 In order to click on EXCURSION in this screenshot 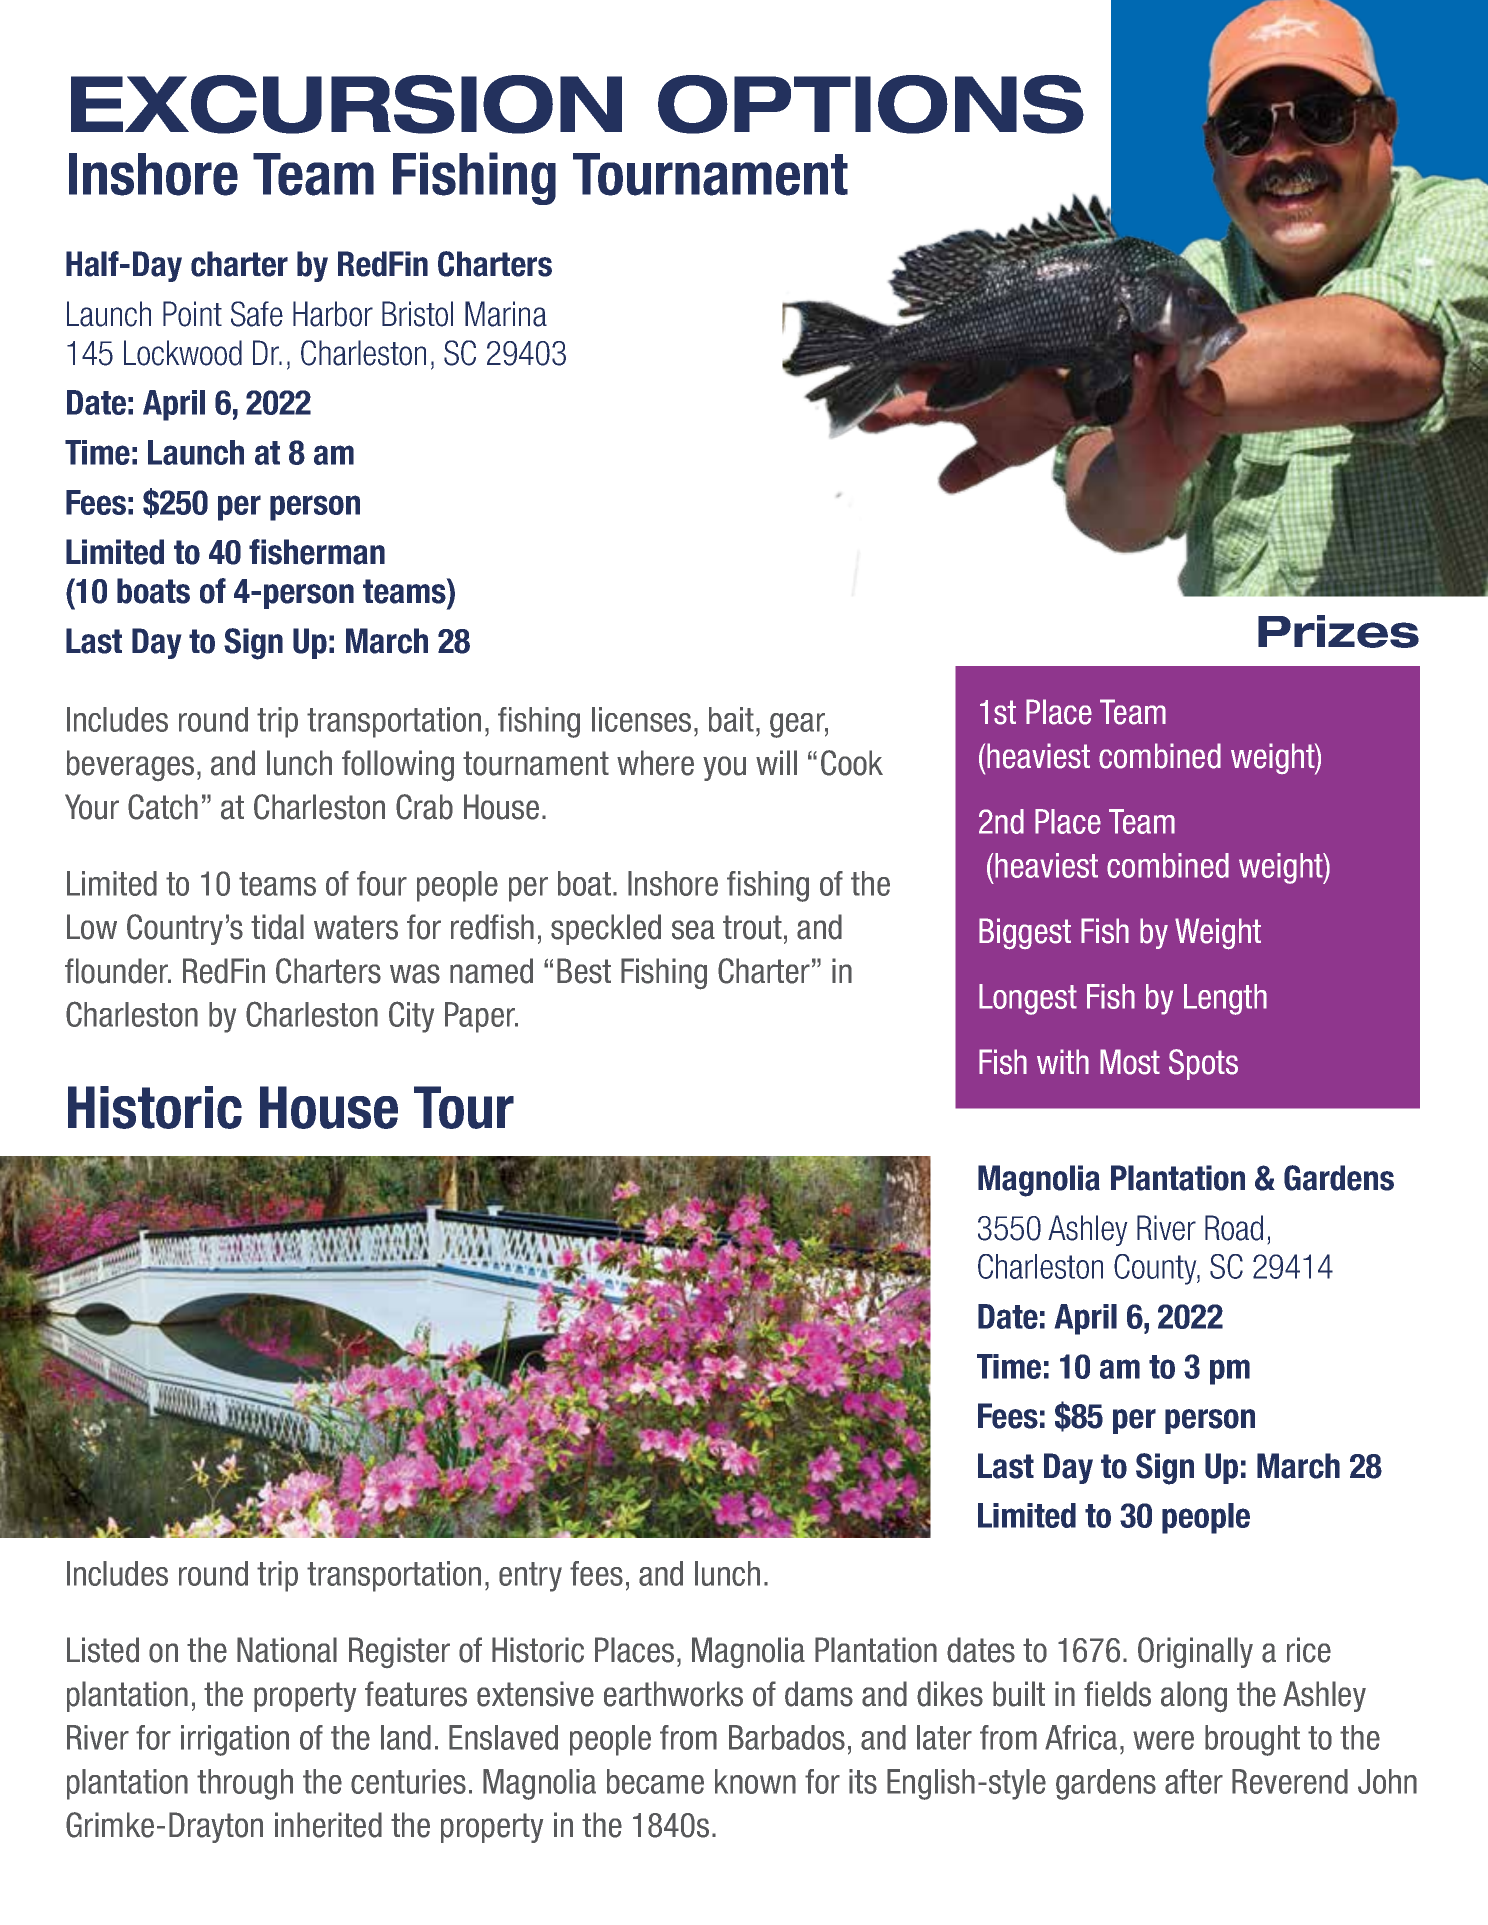, I will do `click(346, 104)`.
